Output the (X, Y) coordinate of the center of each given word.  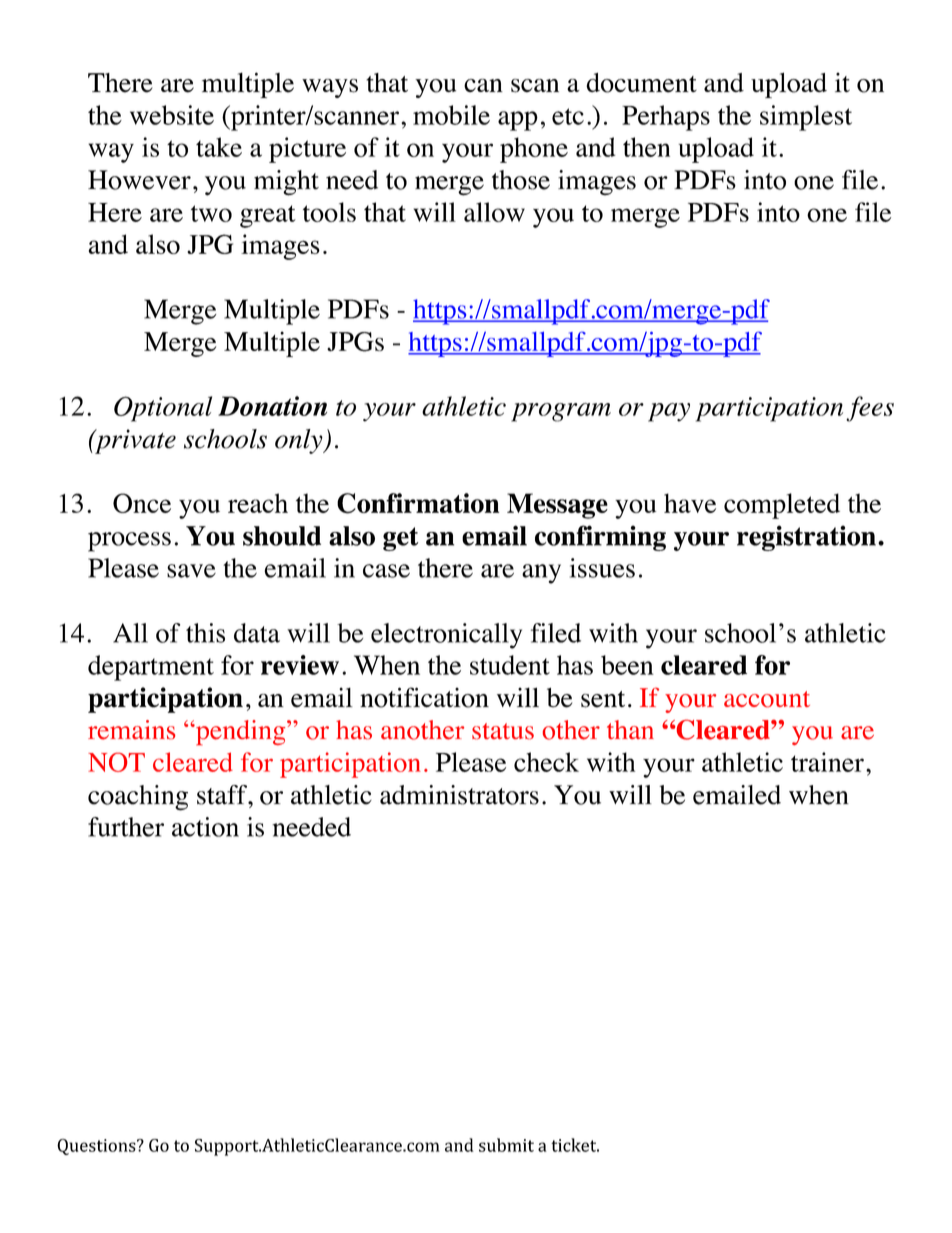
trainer (827, 762)
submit (506, 1145)
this (205, 633)
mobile (451, 115)
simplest (806, 118)
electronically (446, 636)
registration (806, 538)
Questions (97, 1147)
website (172, 115)
